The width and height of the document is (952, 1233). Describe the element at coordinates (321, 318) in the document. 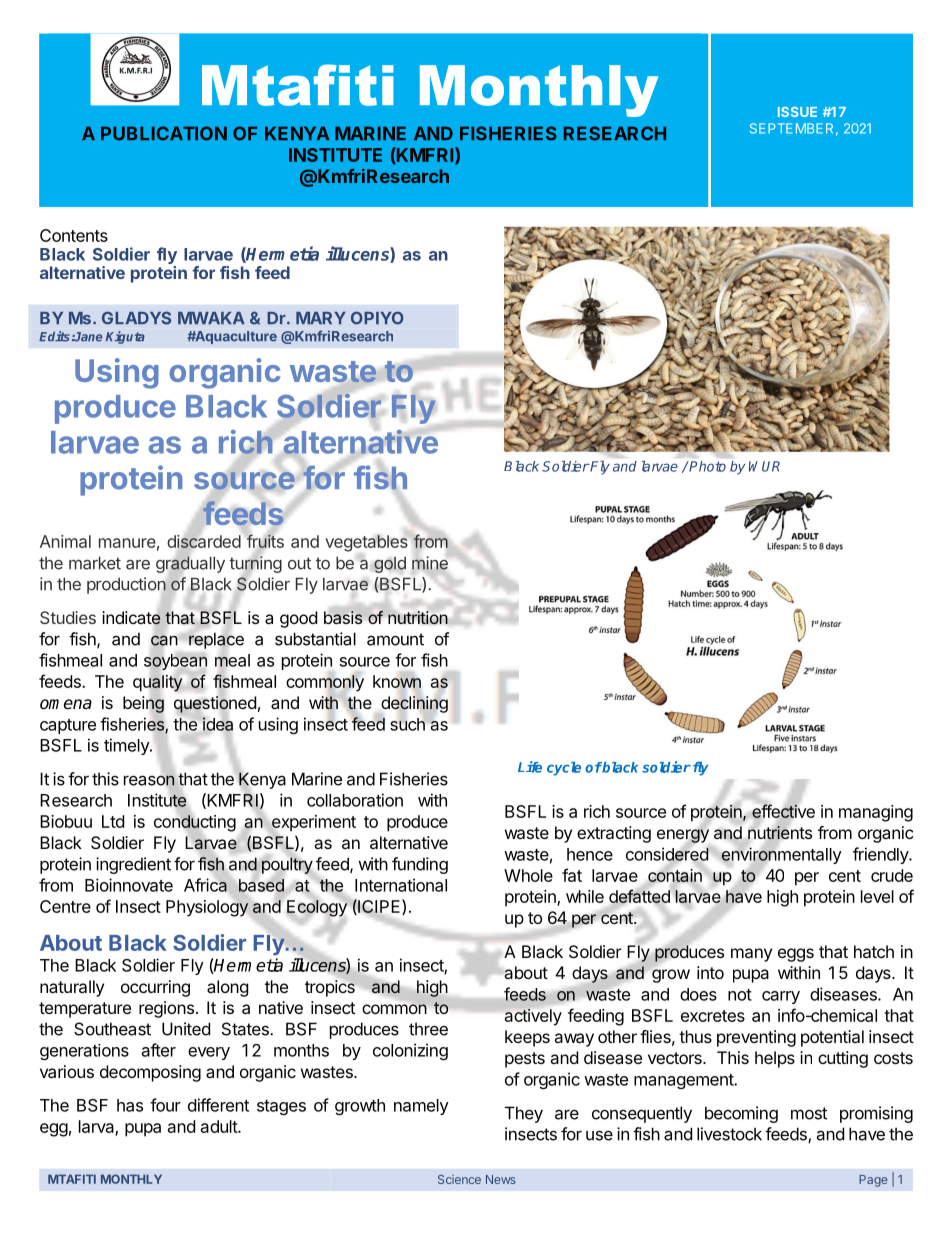

I see `MARY` at that location.
